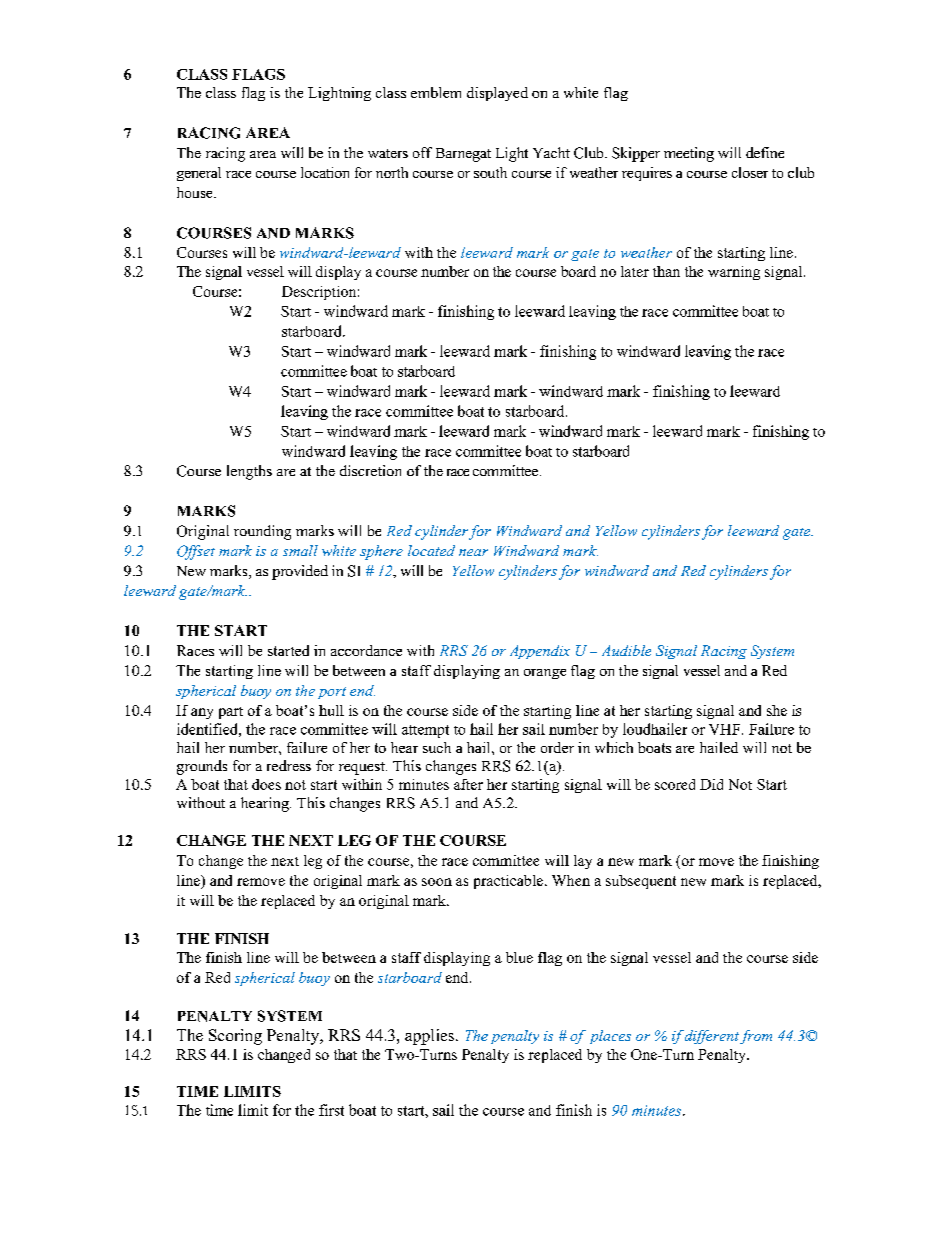 The width and height of the document is (952, 1233). Describe the element at coordinates (473, 552) in the document. I see `near` at that location.
